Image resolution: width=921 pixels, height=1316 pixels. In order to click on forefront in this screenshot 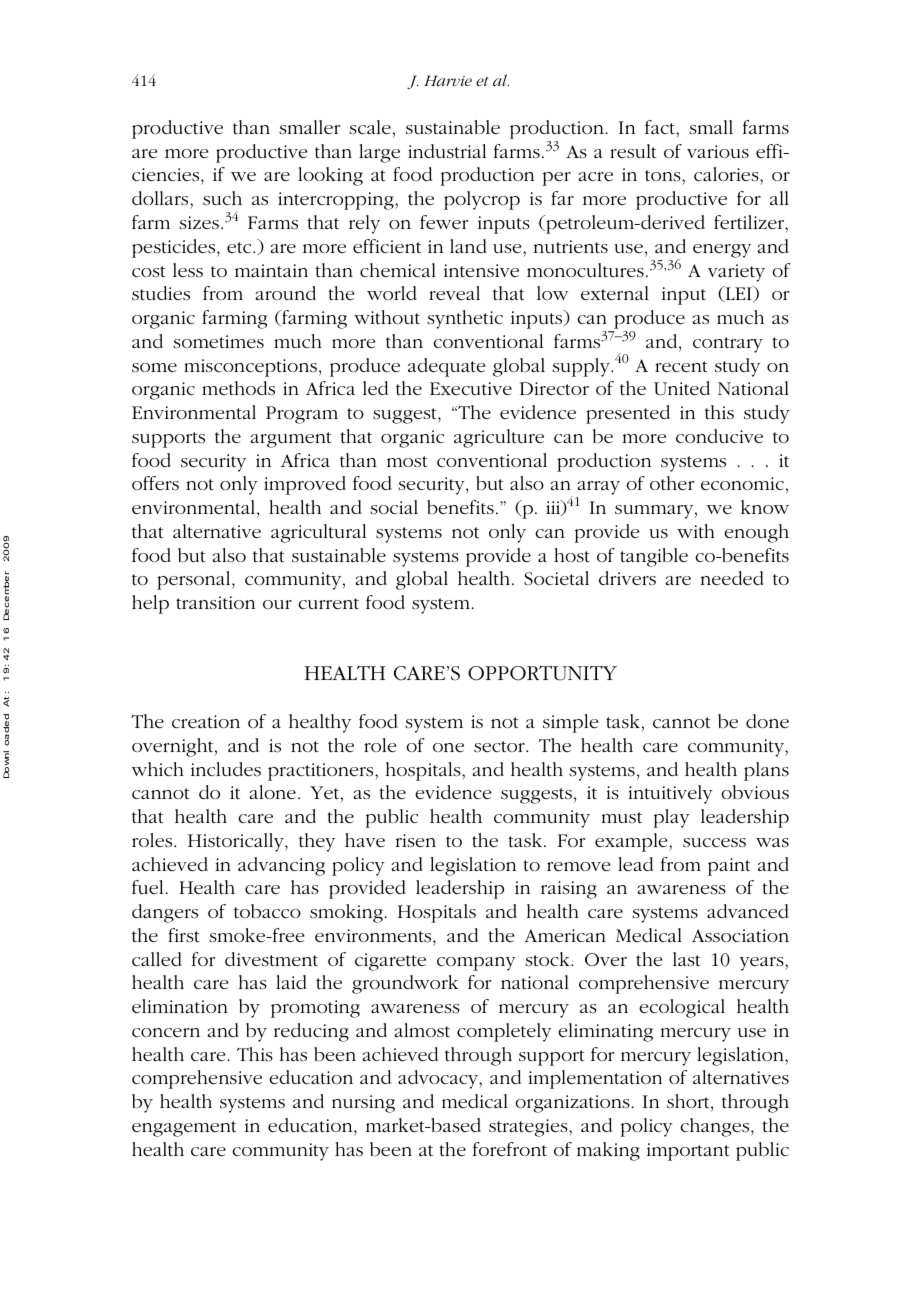, I will do `click(510, 1149)`.
